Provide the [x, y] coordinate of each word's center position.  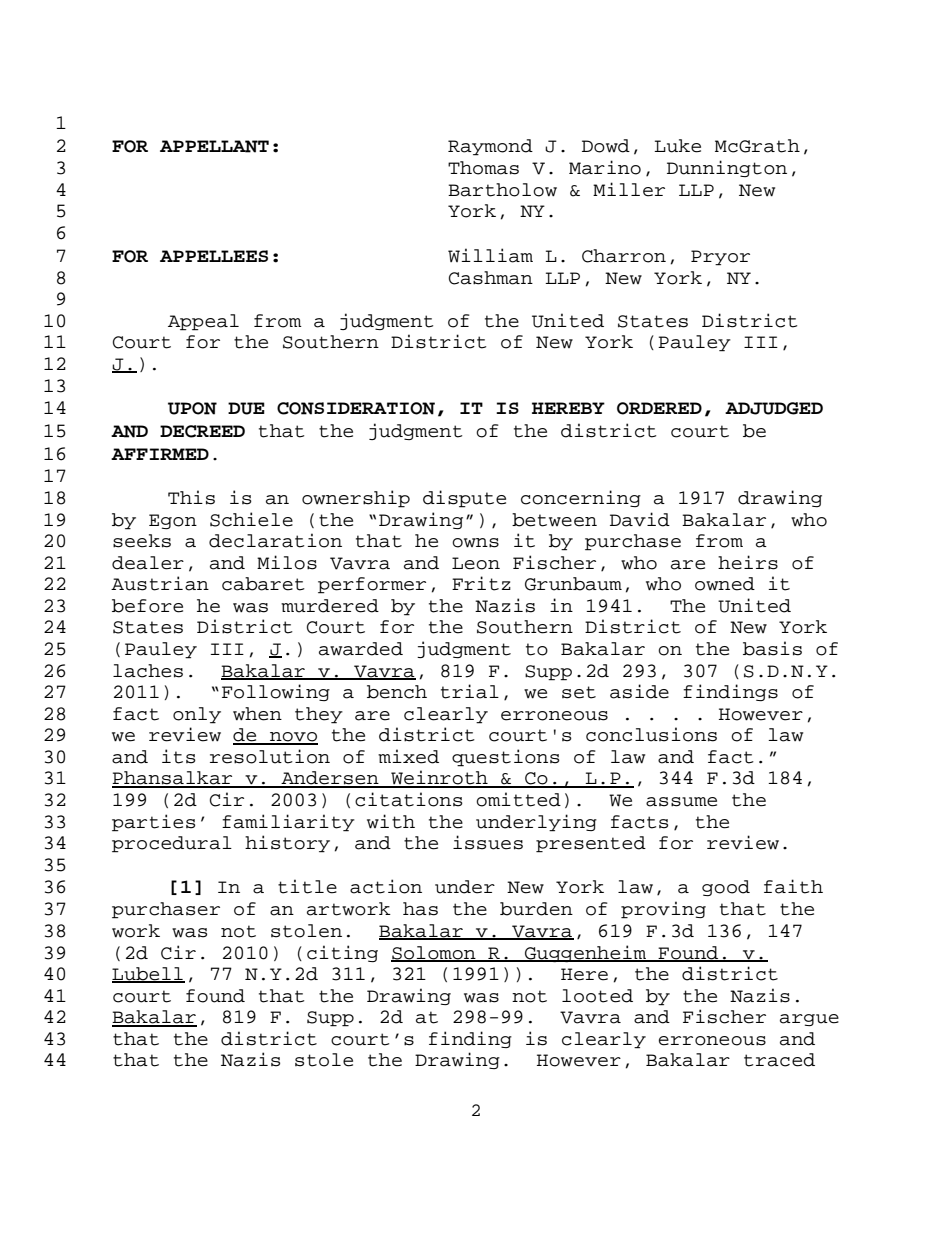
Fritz [481, 583]
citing [342, 953]
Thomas [483, 168]
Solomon [434, 953]
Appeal [203, 322]
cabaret [263, 584]
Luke [677, 146]
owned [725, 584]
